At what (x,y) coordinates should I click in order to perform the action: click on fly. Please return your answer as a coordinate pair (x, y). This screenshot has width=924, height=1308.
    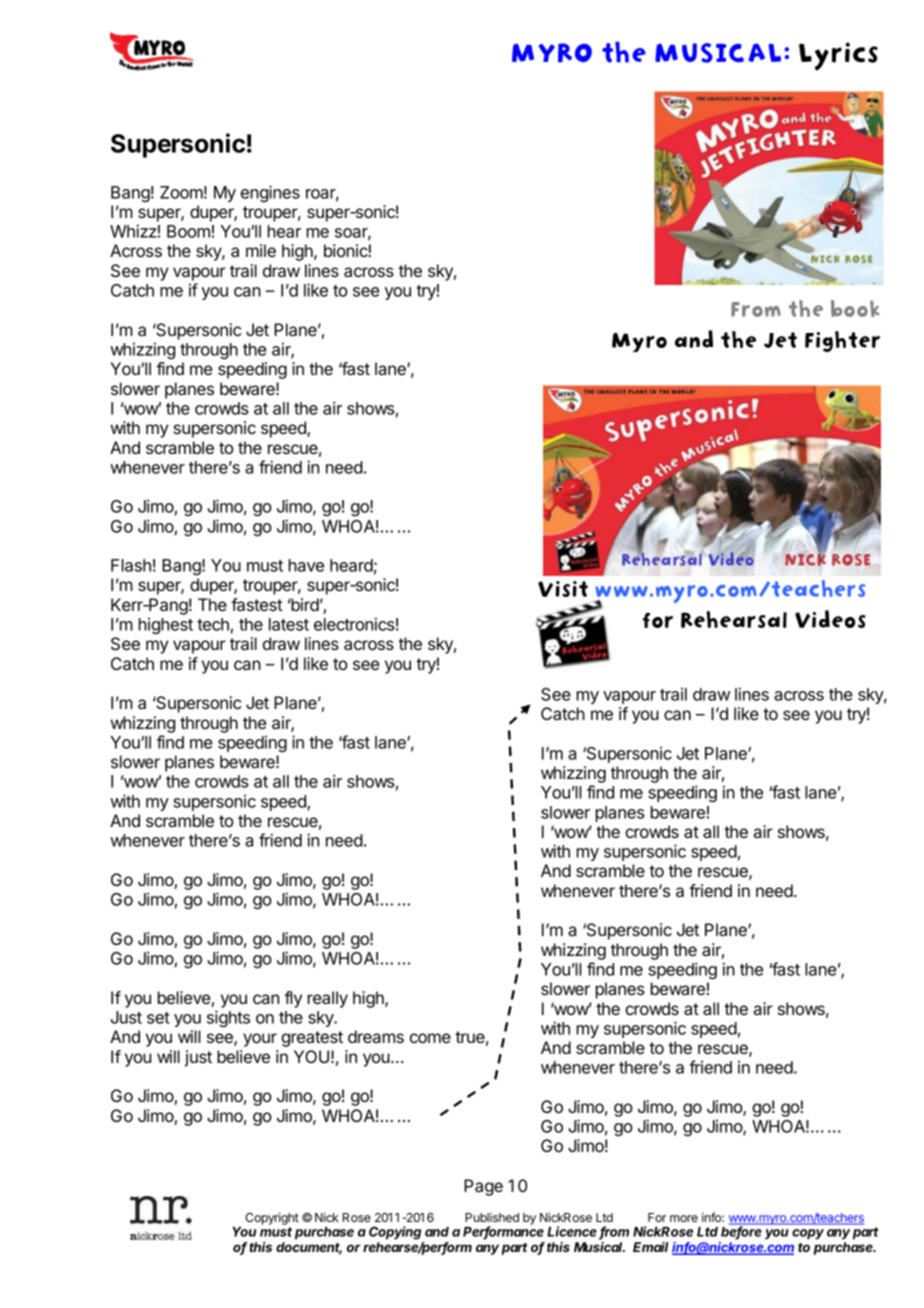
    Looking at the image, I should click on (293, 999).
